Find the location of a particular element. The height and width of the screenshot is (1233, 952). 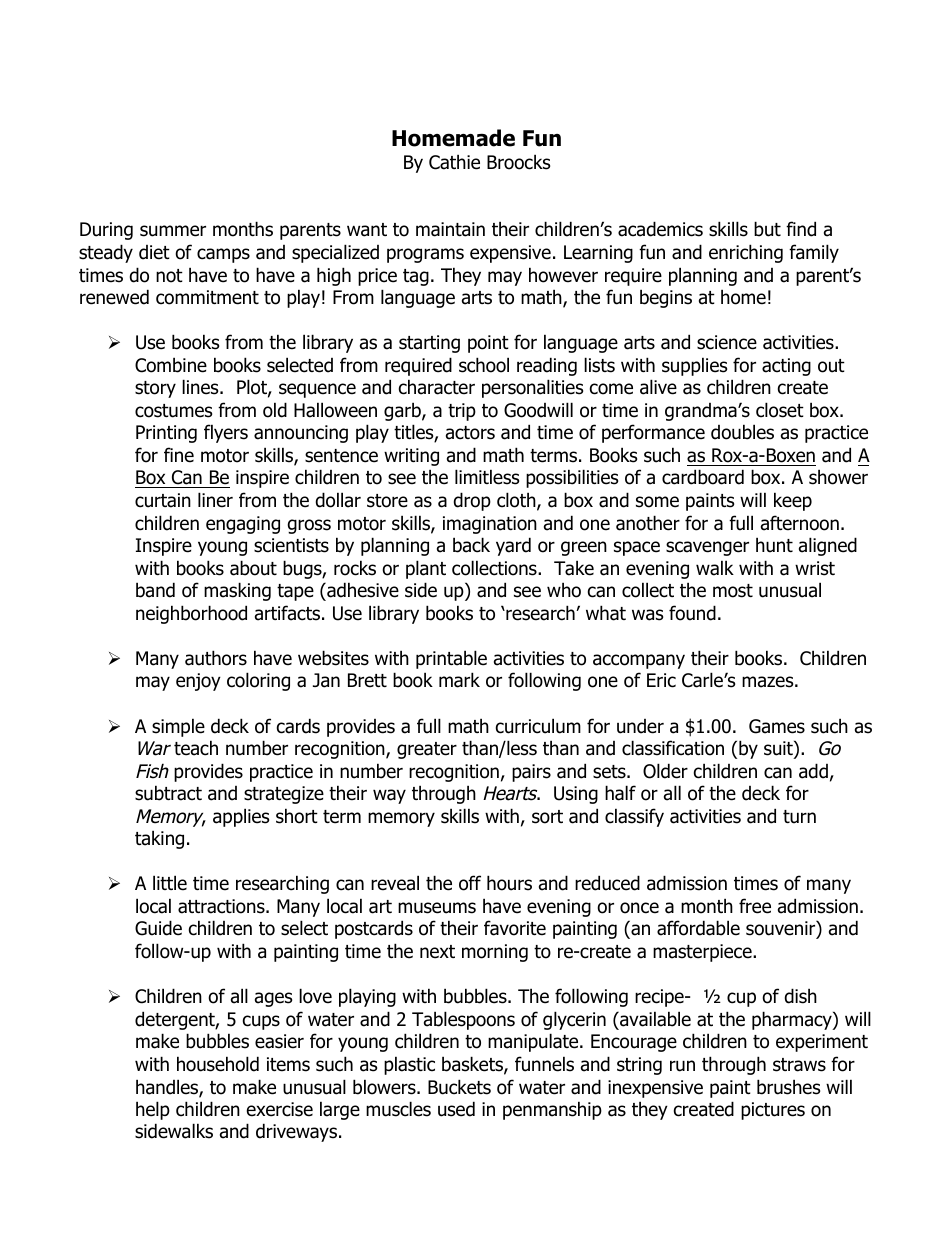

pictures is located at coordinates (773, 1111).
